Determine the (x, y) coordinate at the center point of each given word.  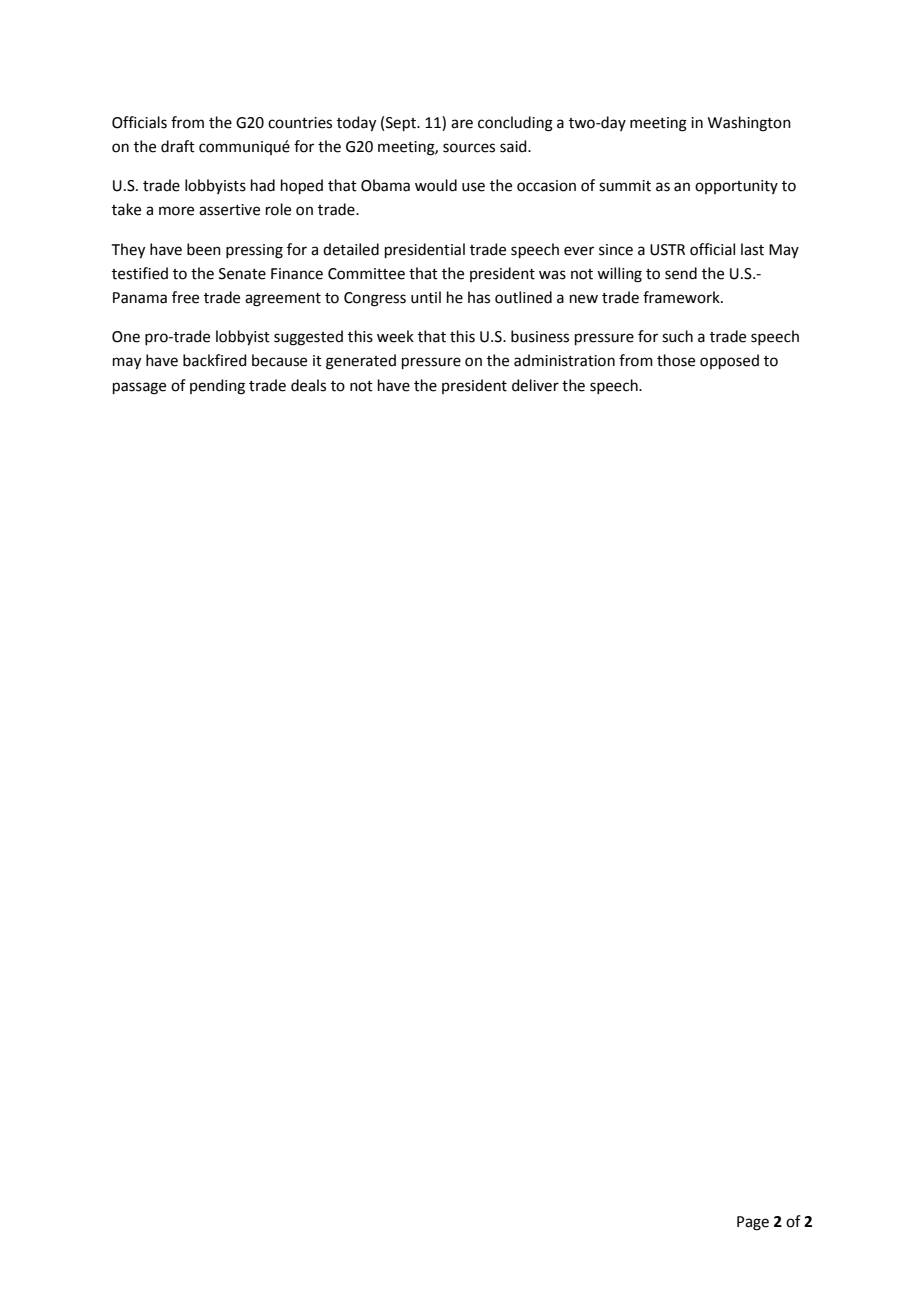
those (676, 360)
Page (753, 1223)
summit (625, 186)
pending (217, 387)
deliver (535, 385)
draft (178, 146)
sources (469, 148)
